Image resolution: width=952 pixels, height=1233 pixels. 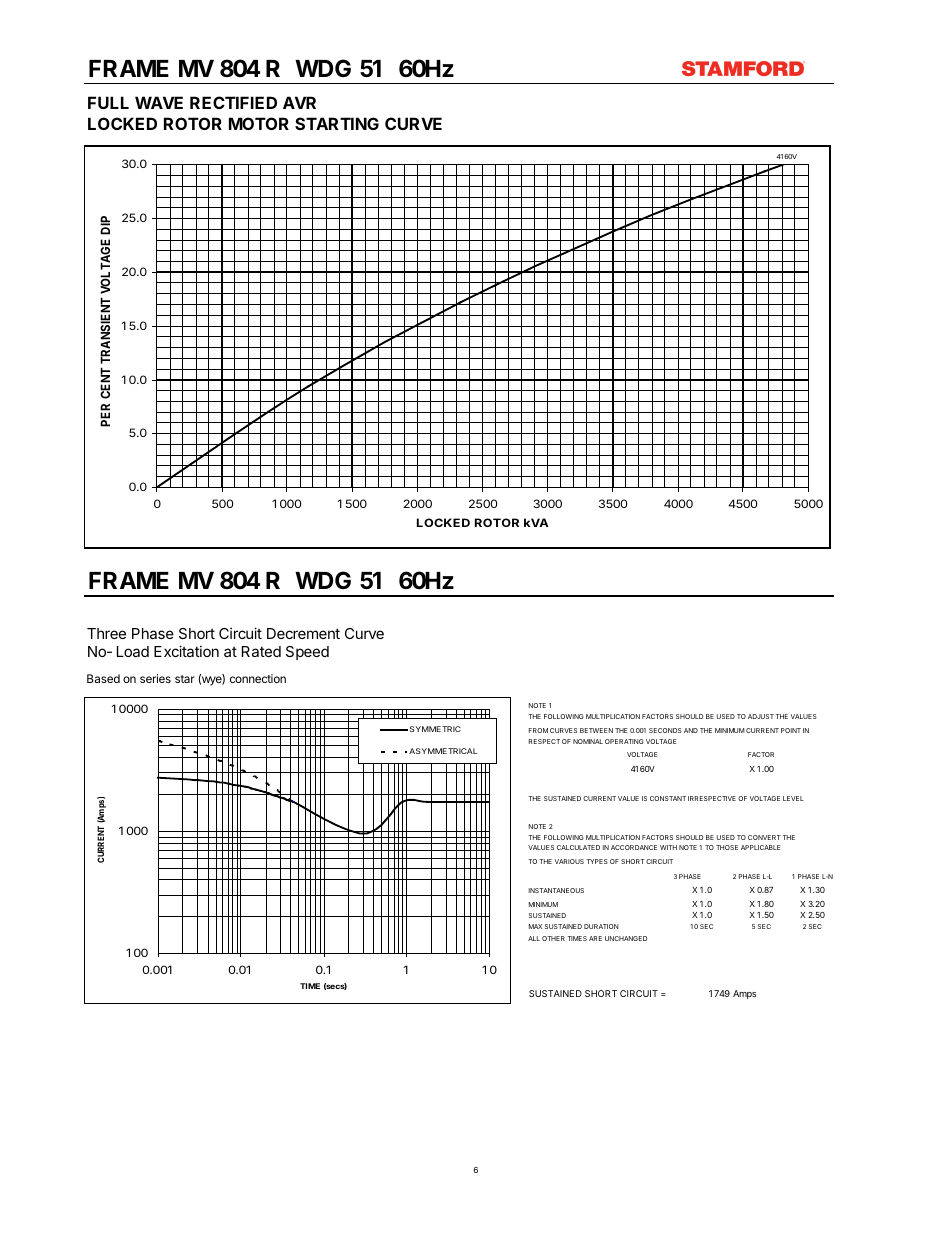 What do you see at coordinates (108, 102) in the image?
I see `FULL` at bounding box center [108, 102].
